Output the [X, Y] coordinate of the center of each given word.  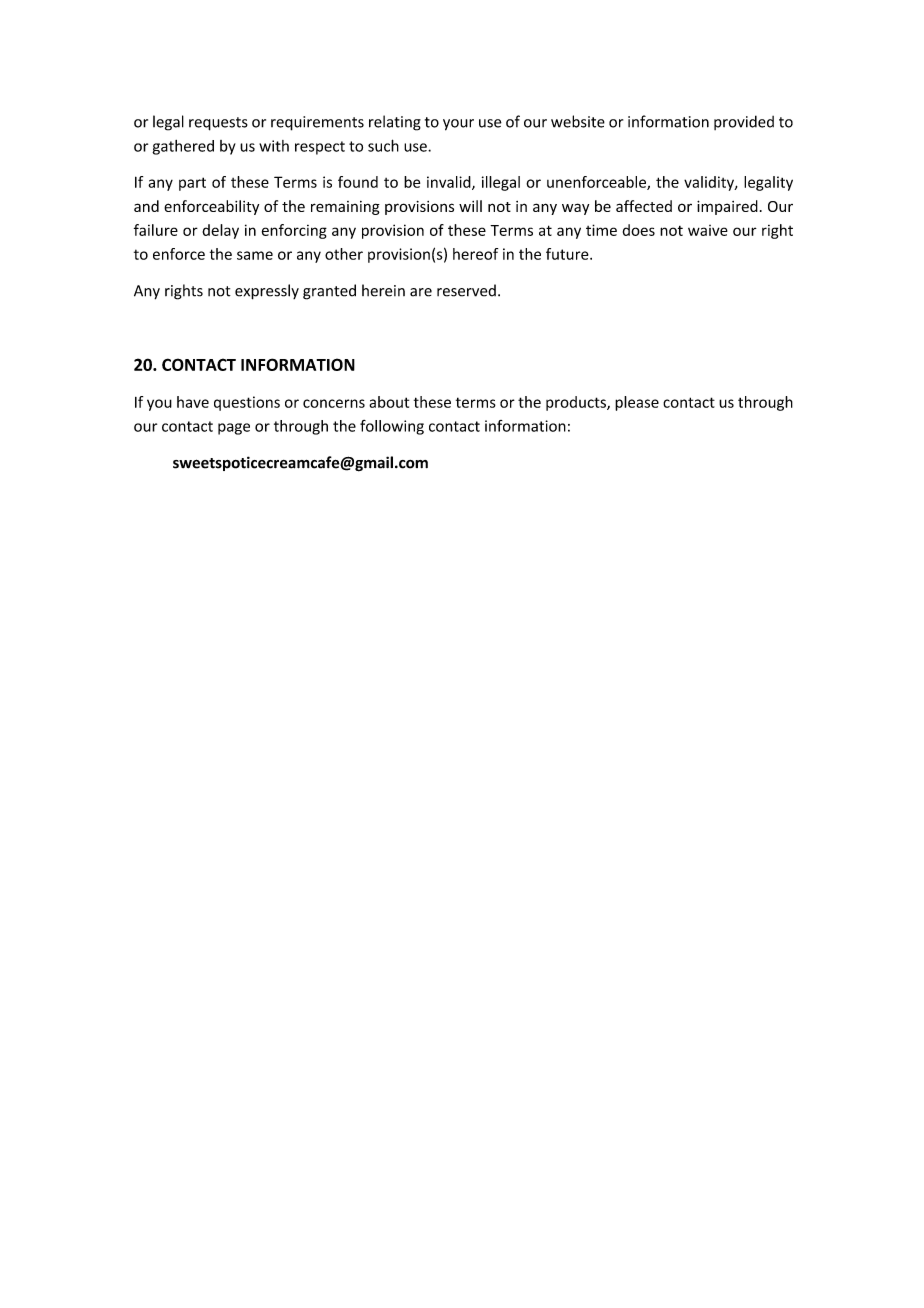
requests [218, 124]
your [458, 125]
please [637, 403]
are [421, 292]
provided [744, 122]
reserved [466, 290]
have [193, 402]
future [568, 254]
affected [644, 206]
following [392, 427]
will [470, 206]
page [234, 429]
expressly [267, 292]
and [146, 206]
